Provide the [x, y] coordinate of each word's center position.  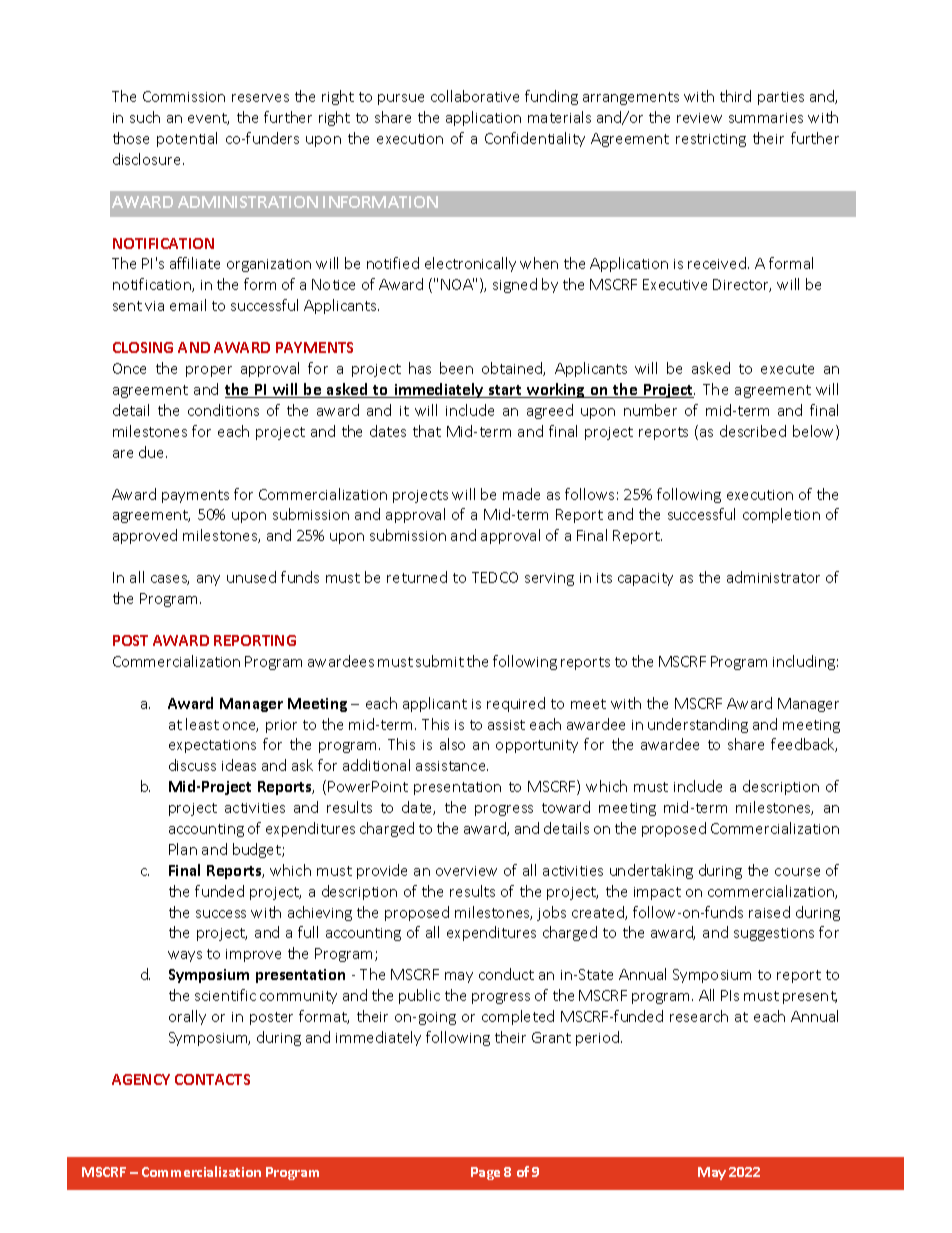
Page [485, 1173]
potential [187, 139]
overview [466, 871]
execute [787, 369]
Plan [183, 849]
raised [769, 912]
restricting [711, 140]
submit [440, 661]
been [456, 368]
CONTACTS [212, 1079]
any [208, 580]
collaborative [475, 96]
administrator [773, 577]
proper [209, 371]
